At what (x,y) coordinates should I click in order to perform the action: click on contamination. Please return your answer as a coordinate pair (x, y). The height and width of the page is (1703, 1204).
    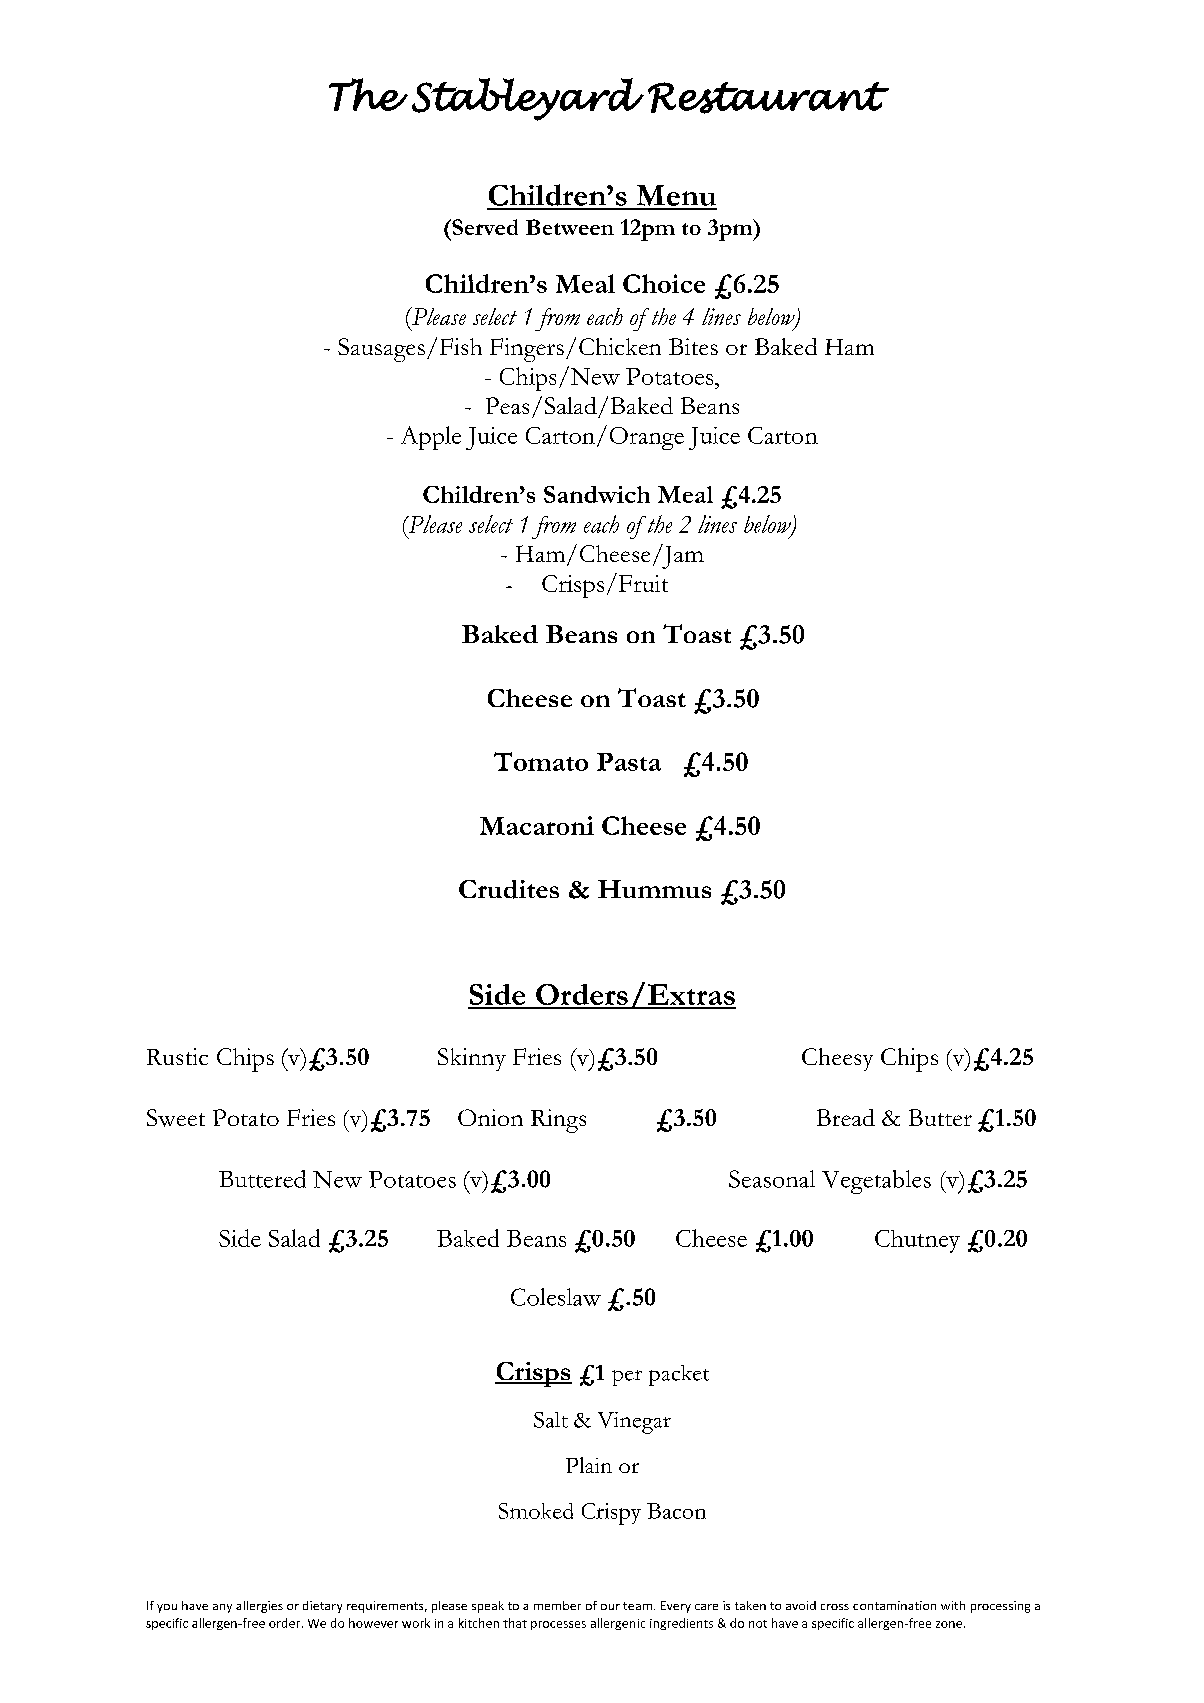
    Looking at the image, I should click on (894, 1605).
